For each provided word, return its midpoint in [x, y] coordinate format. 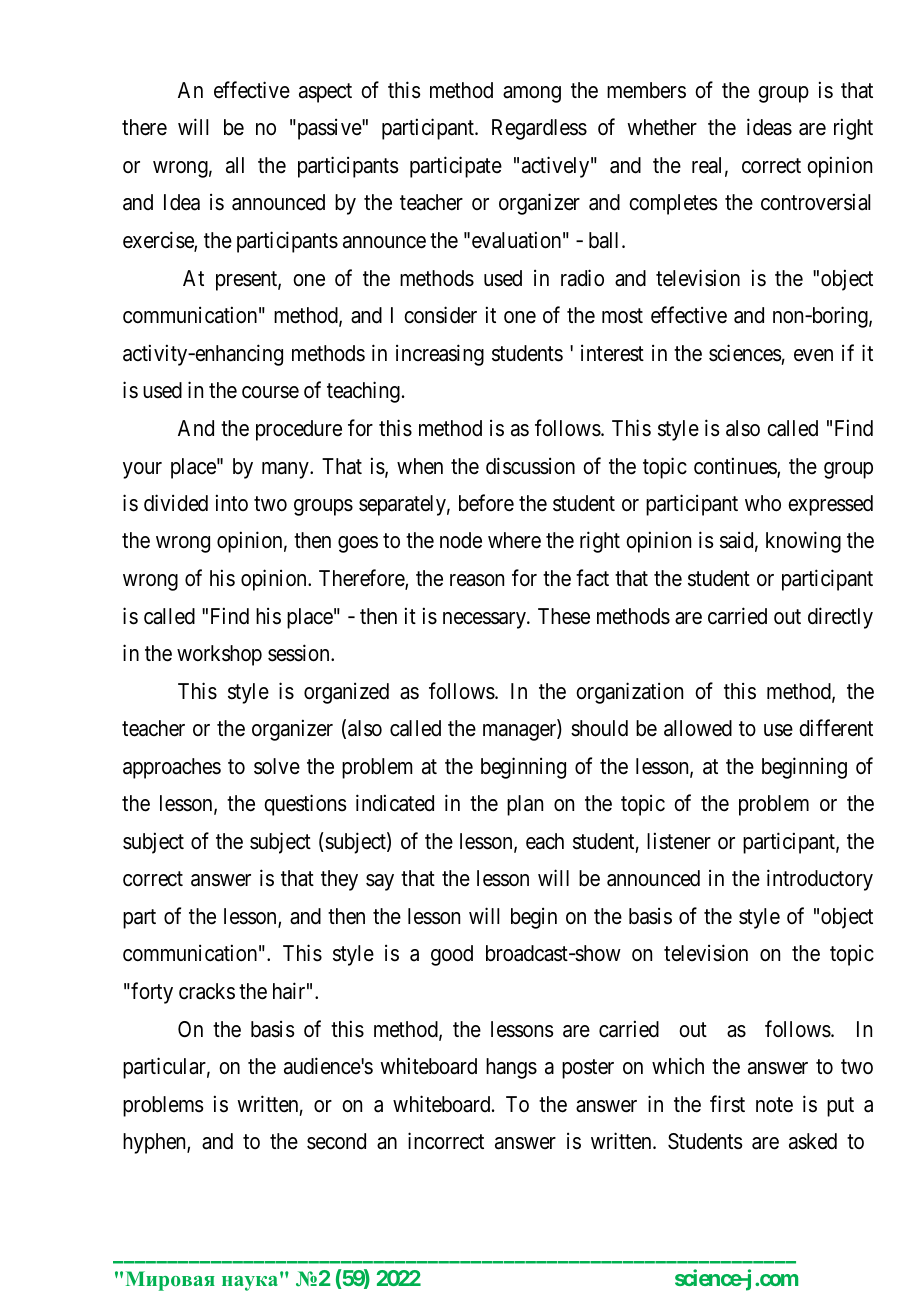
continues [736, 467]
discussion [530, 466]
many [286, 470]
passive [329, 129]
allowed [698, 728]
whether [662, 127]
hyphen [155, 1143]
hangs [511, 1068]
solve [277, 766]
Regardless [539, 129]
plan [525, 805]
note [774, 1105]
